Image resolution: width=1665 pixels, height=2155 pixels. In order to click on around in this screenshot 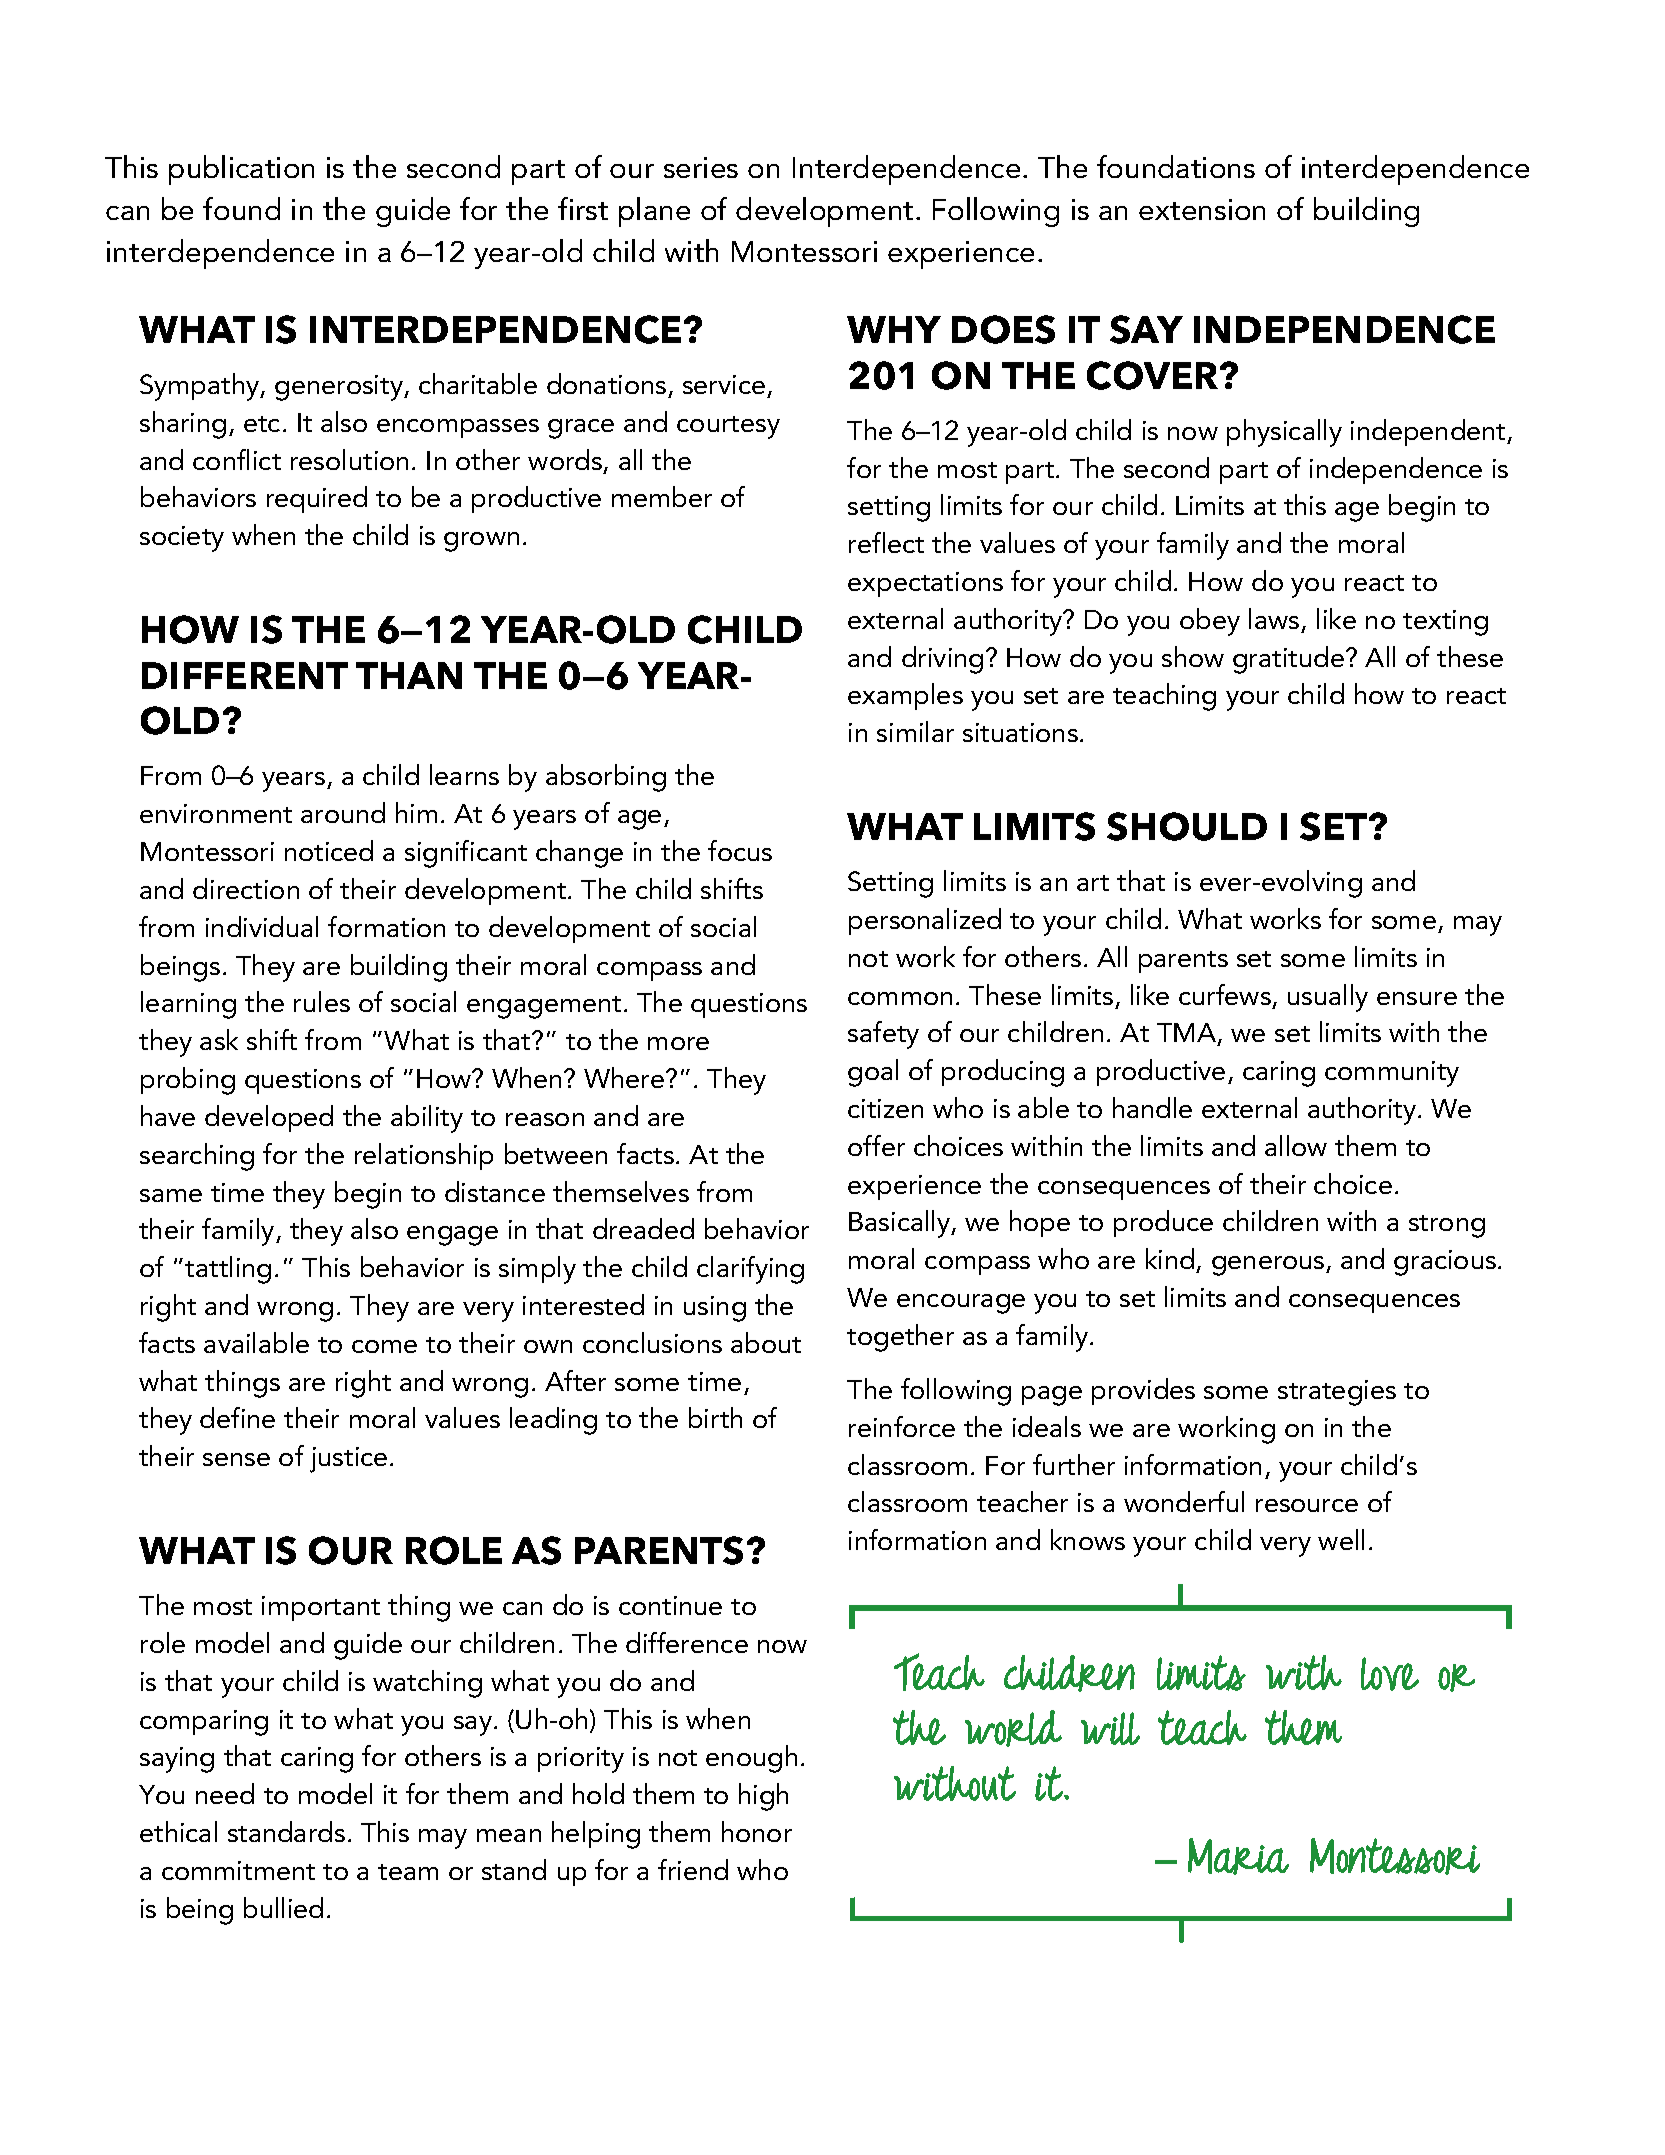, I will do `click(343, 812)`.
